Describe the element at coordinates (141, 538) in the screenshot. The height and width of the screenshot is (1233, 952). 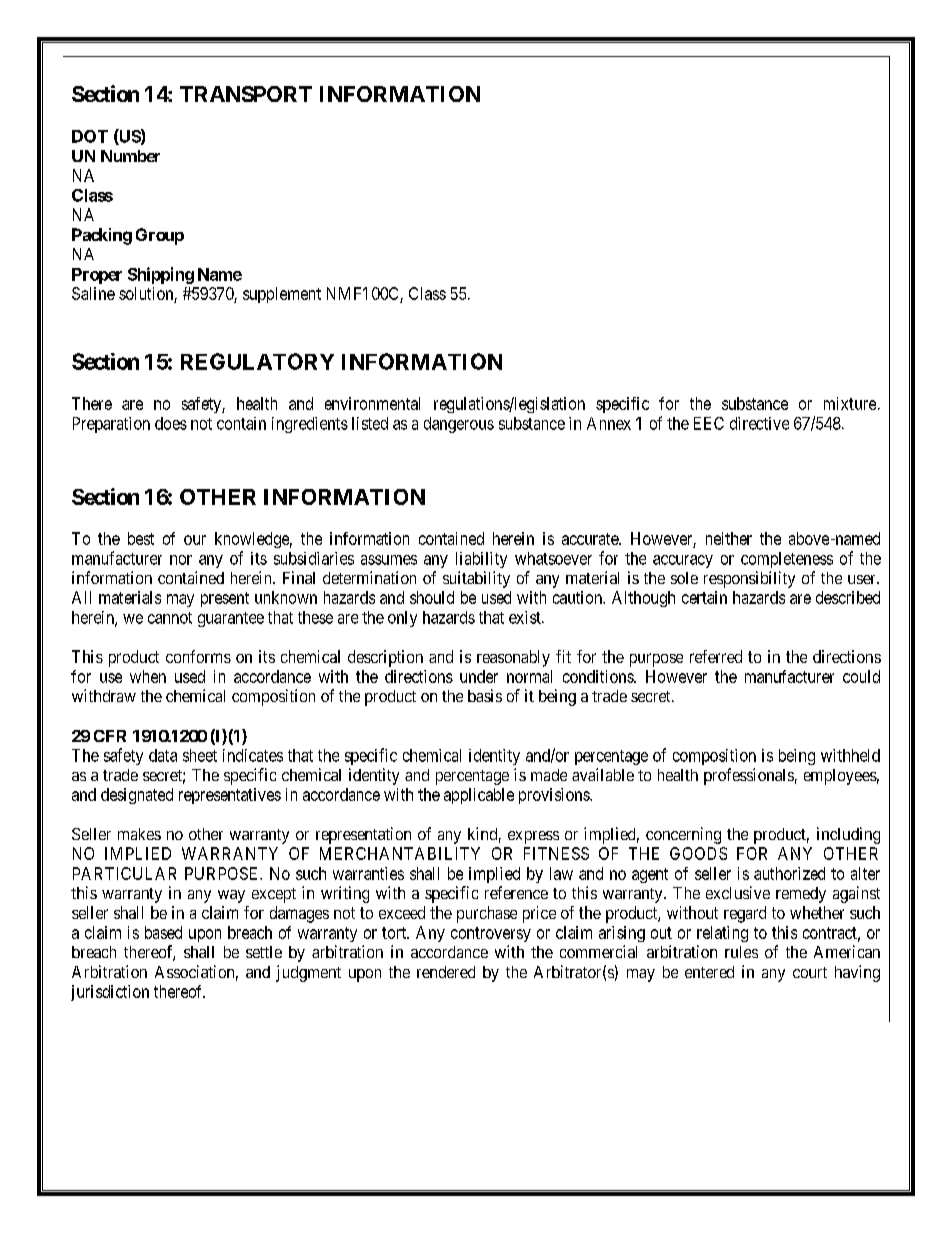
I see `best` at that location.
